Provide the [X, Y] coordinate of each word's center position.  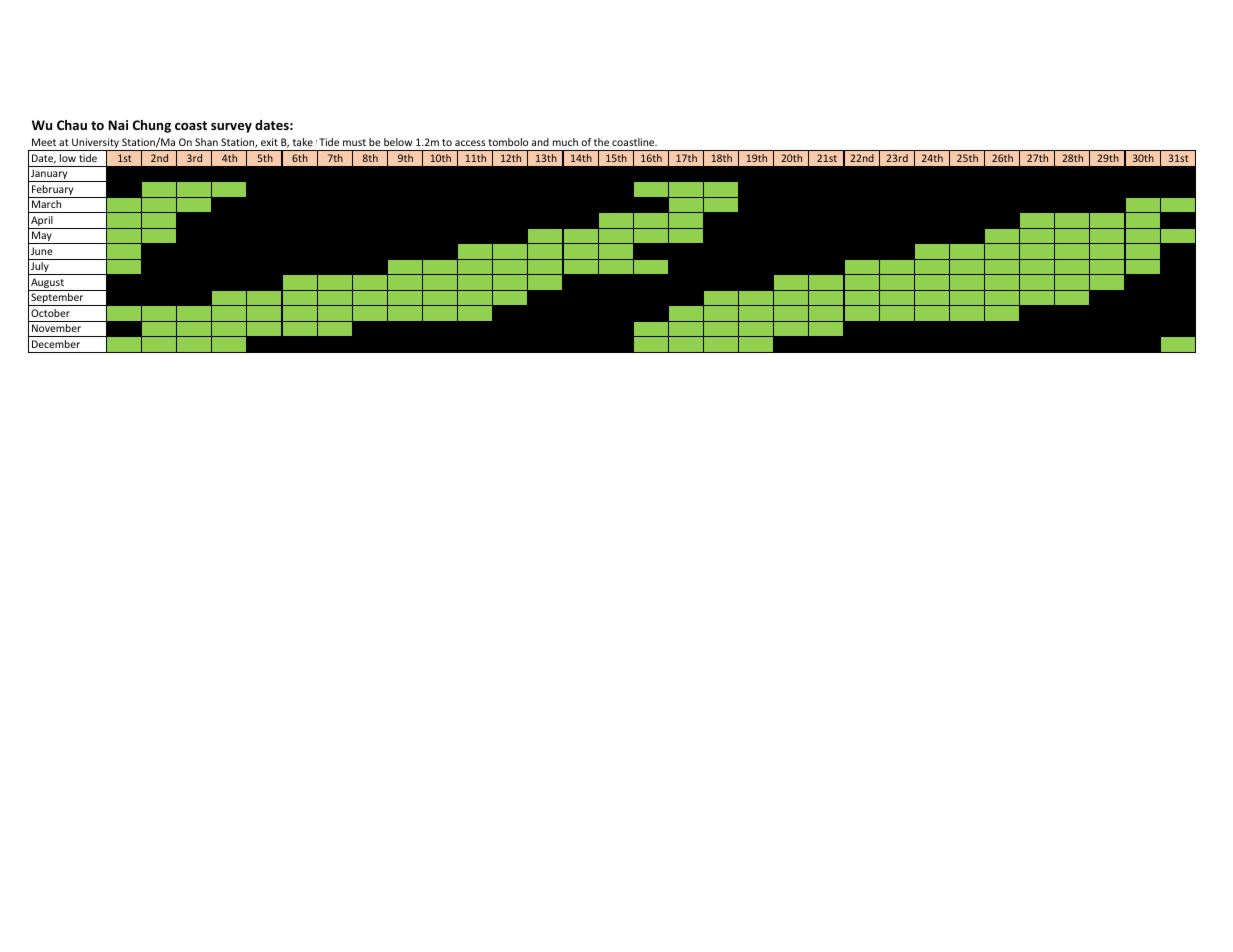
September [57, 299]
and [540, 142]
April [42, 222]
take [303, 142]
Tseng [427, 144]
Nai [118, 125]
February [53, 191]
